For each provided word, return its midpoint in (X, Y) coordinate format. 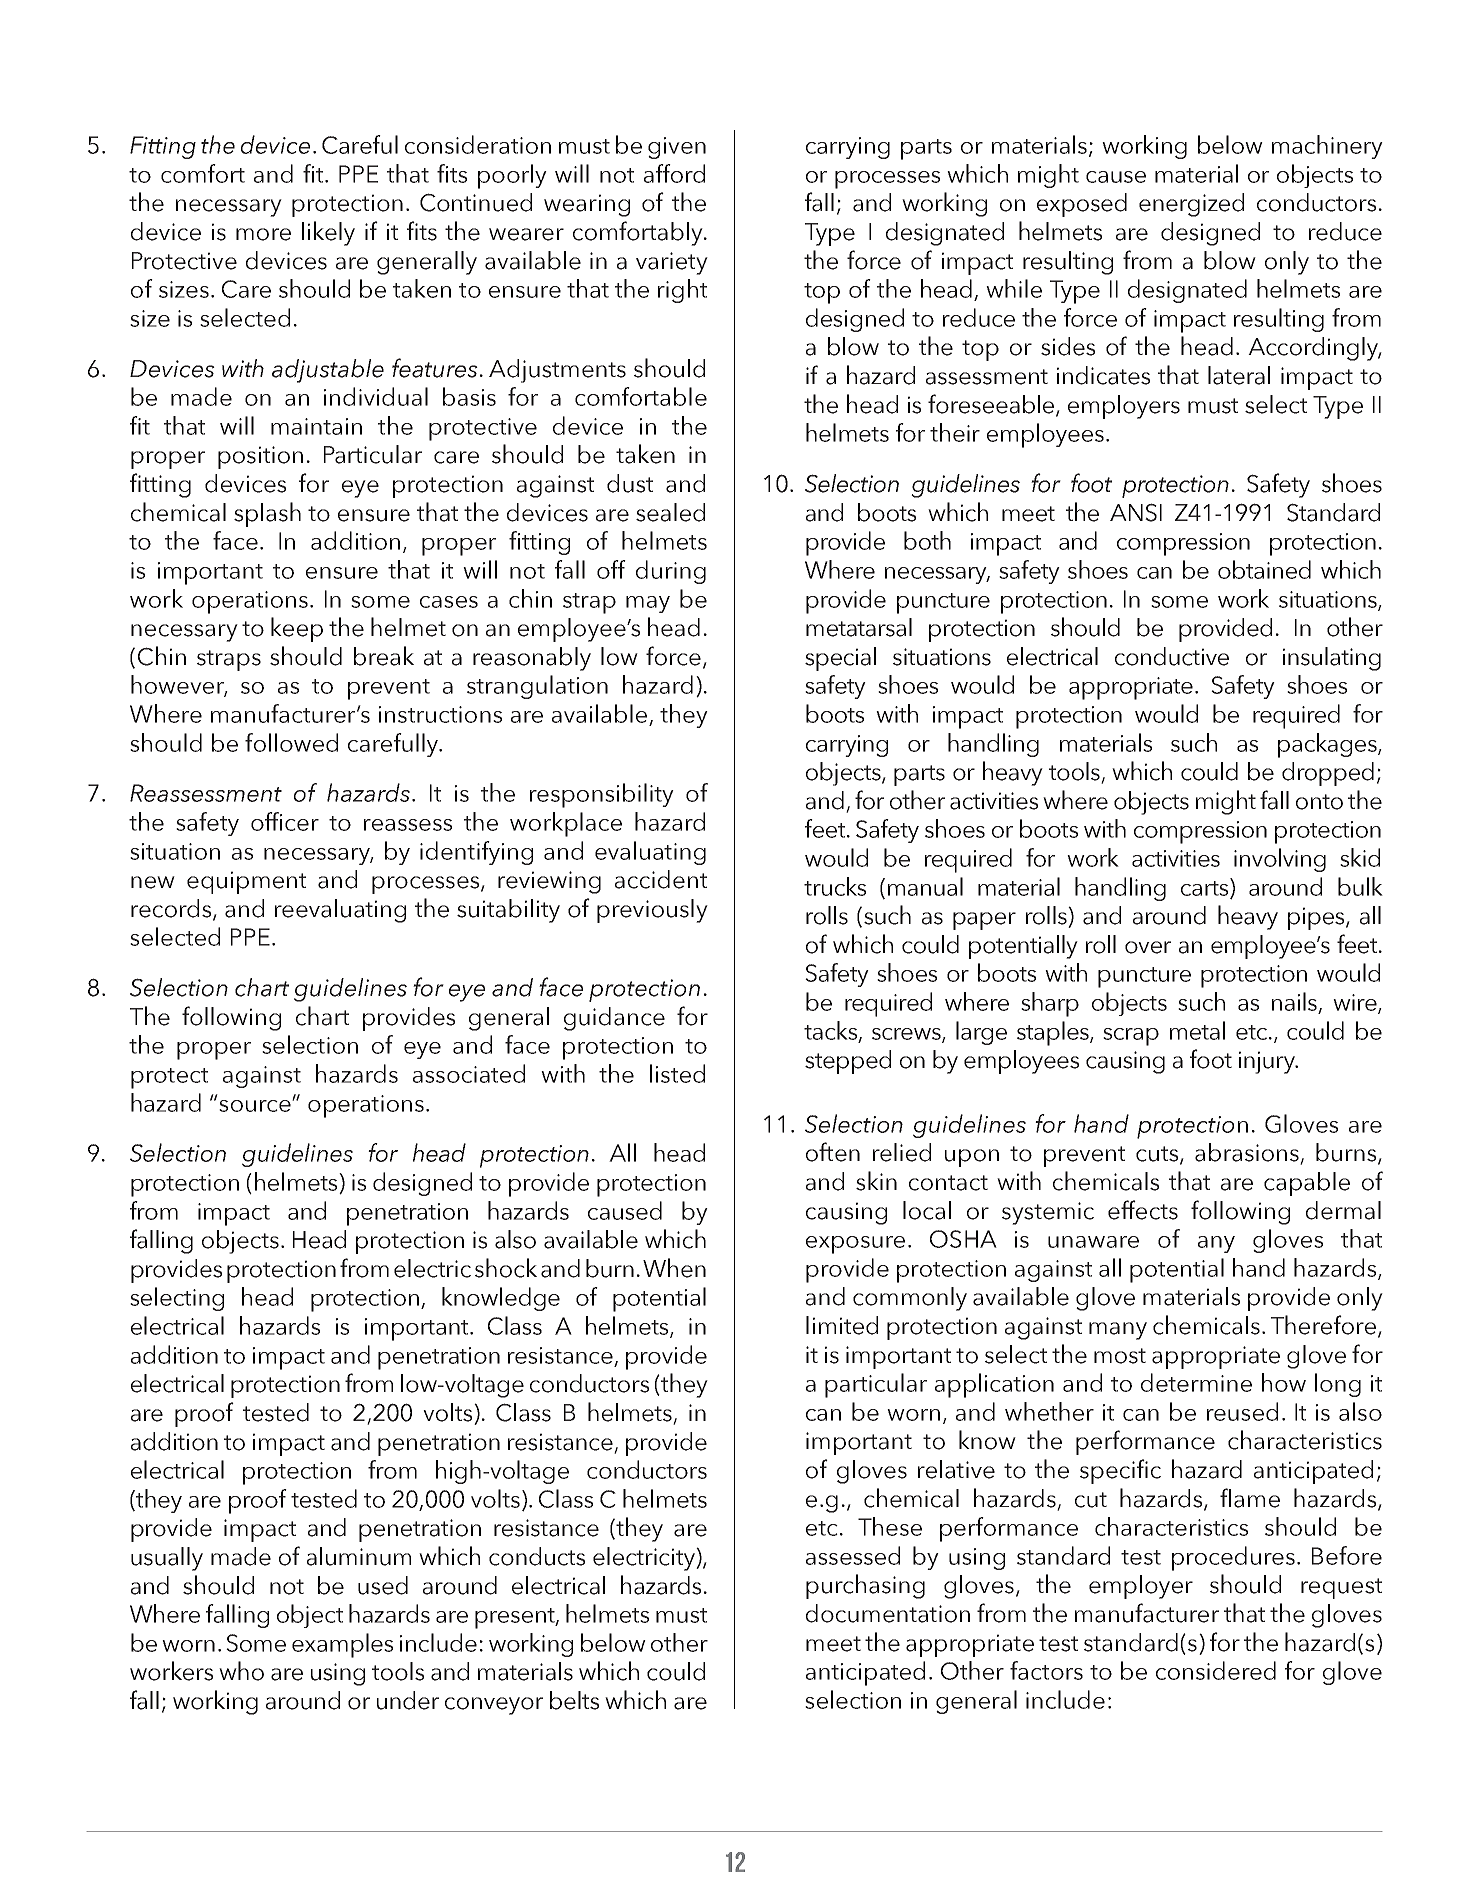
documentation (888, 1613)
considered (1216, 1670)
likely (328, 233)
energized (1191, 205)
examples (342, 1645)
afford (674, 173)
